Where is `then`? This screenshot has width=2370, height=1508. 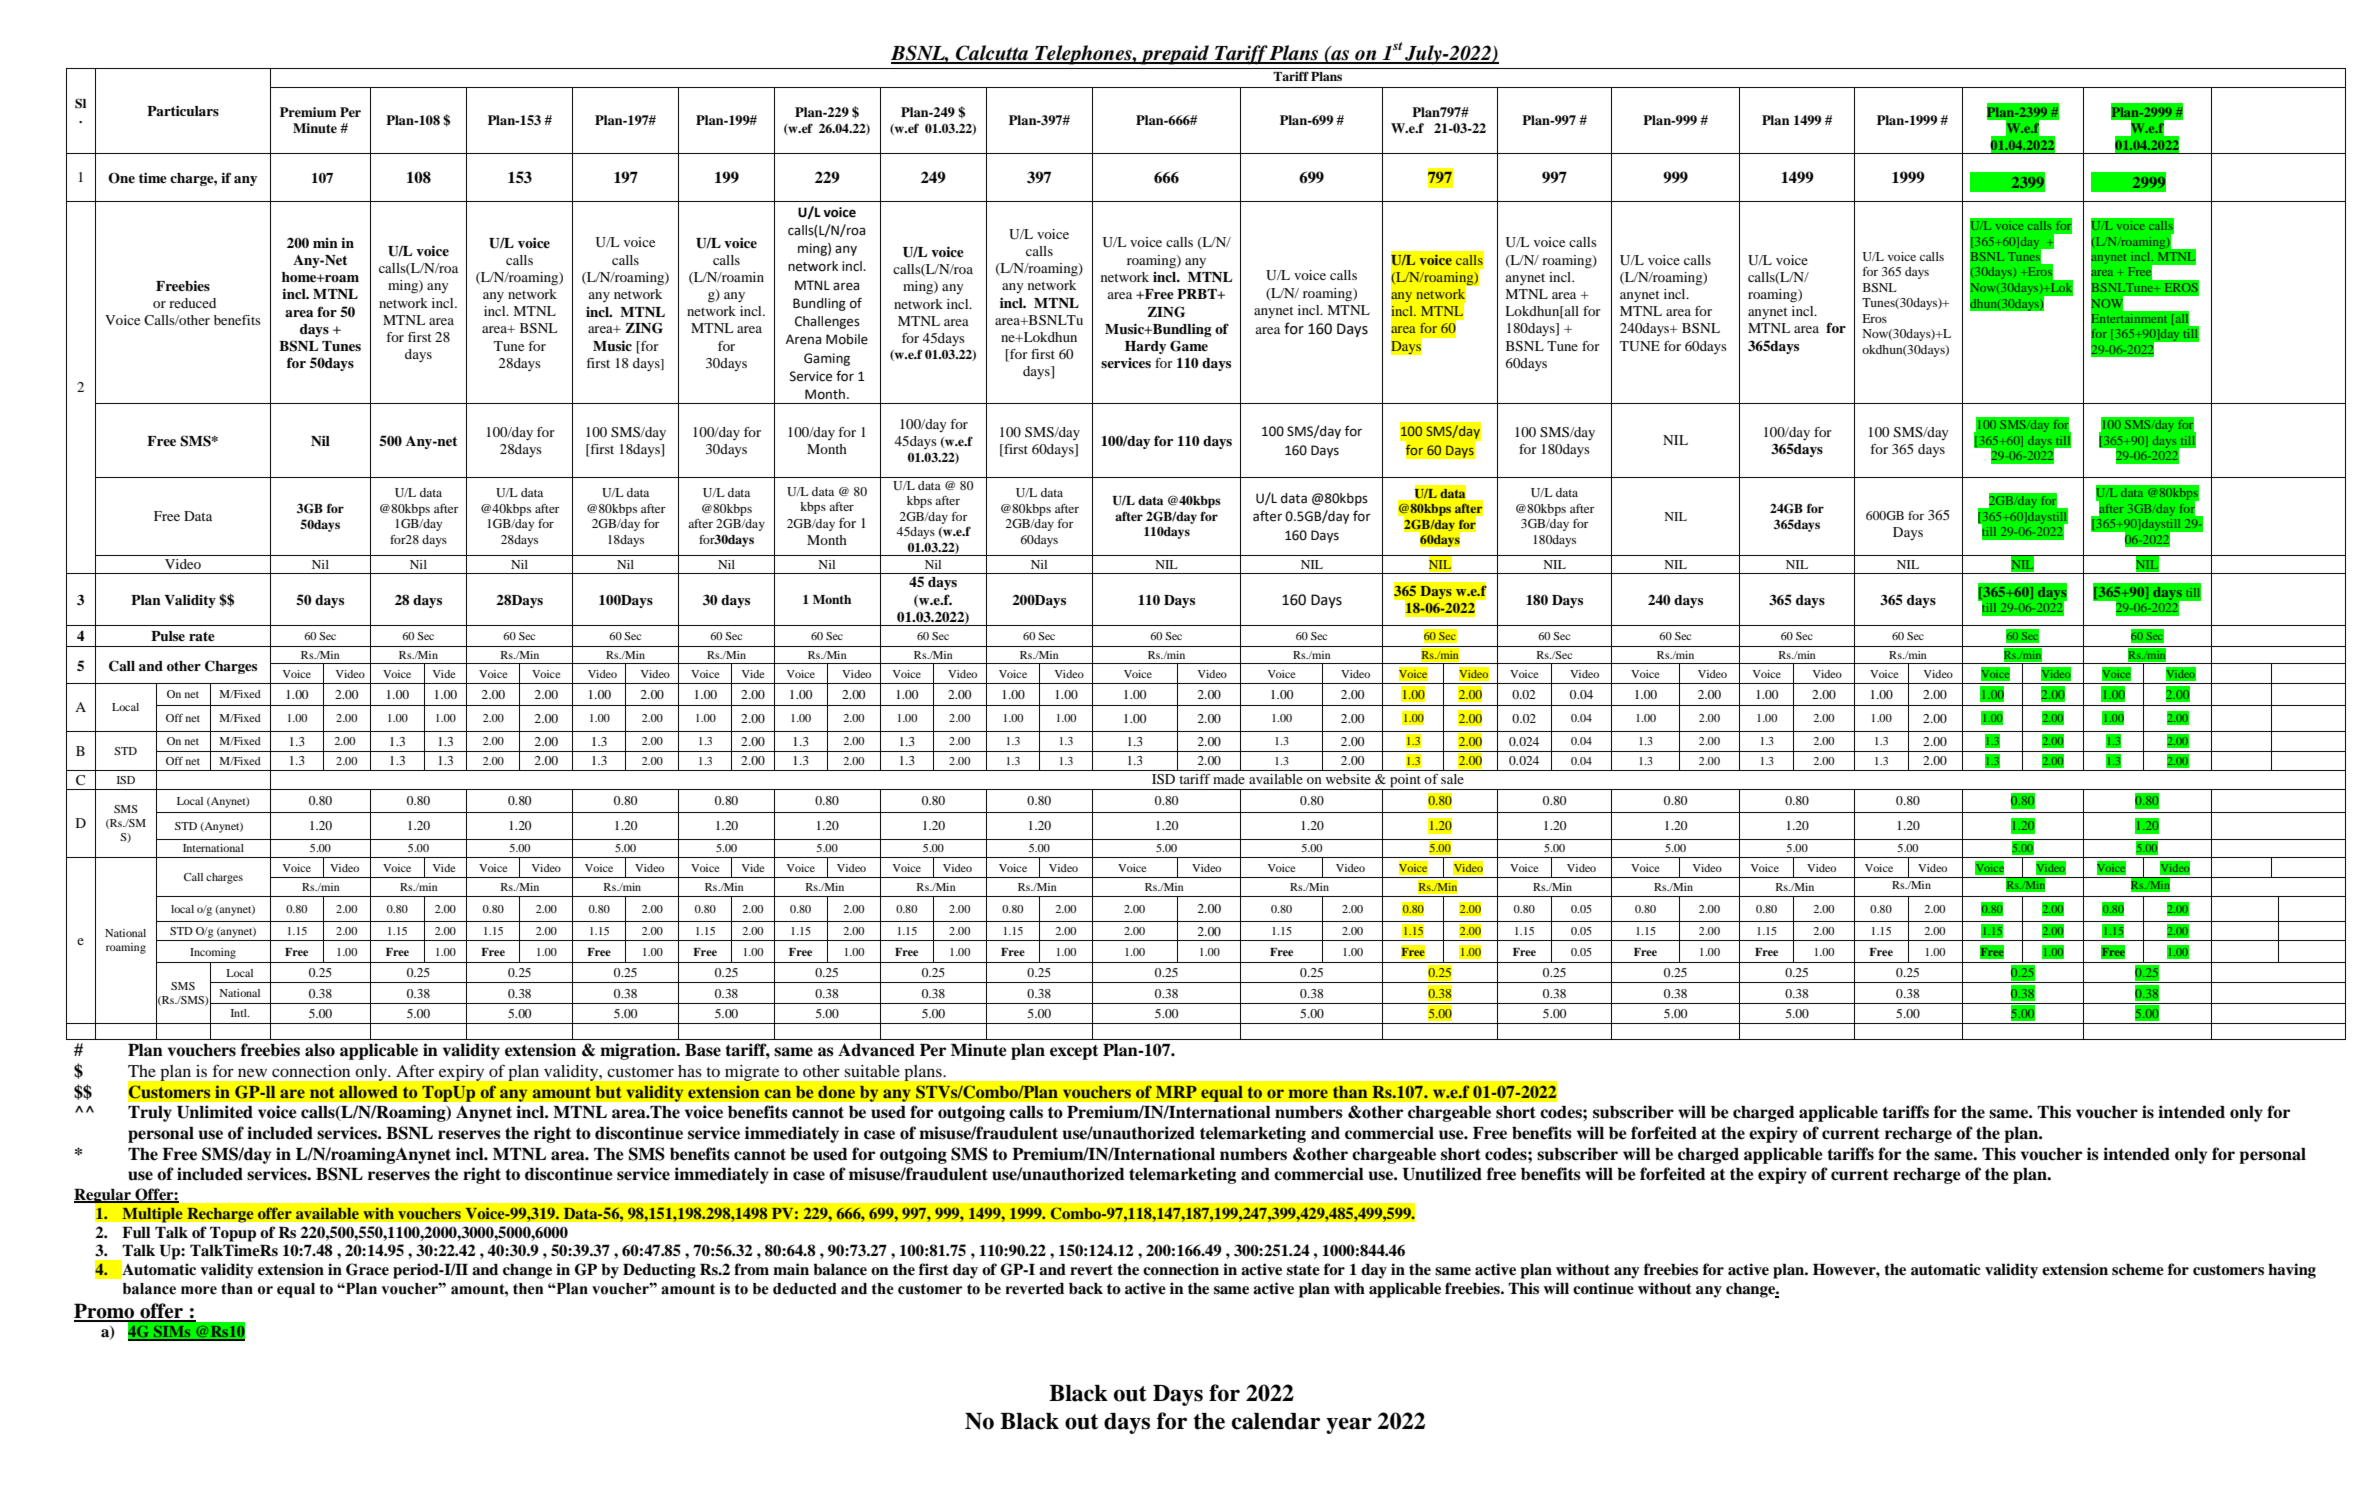 then is located at coordinates (528, 1289).
